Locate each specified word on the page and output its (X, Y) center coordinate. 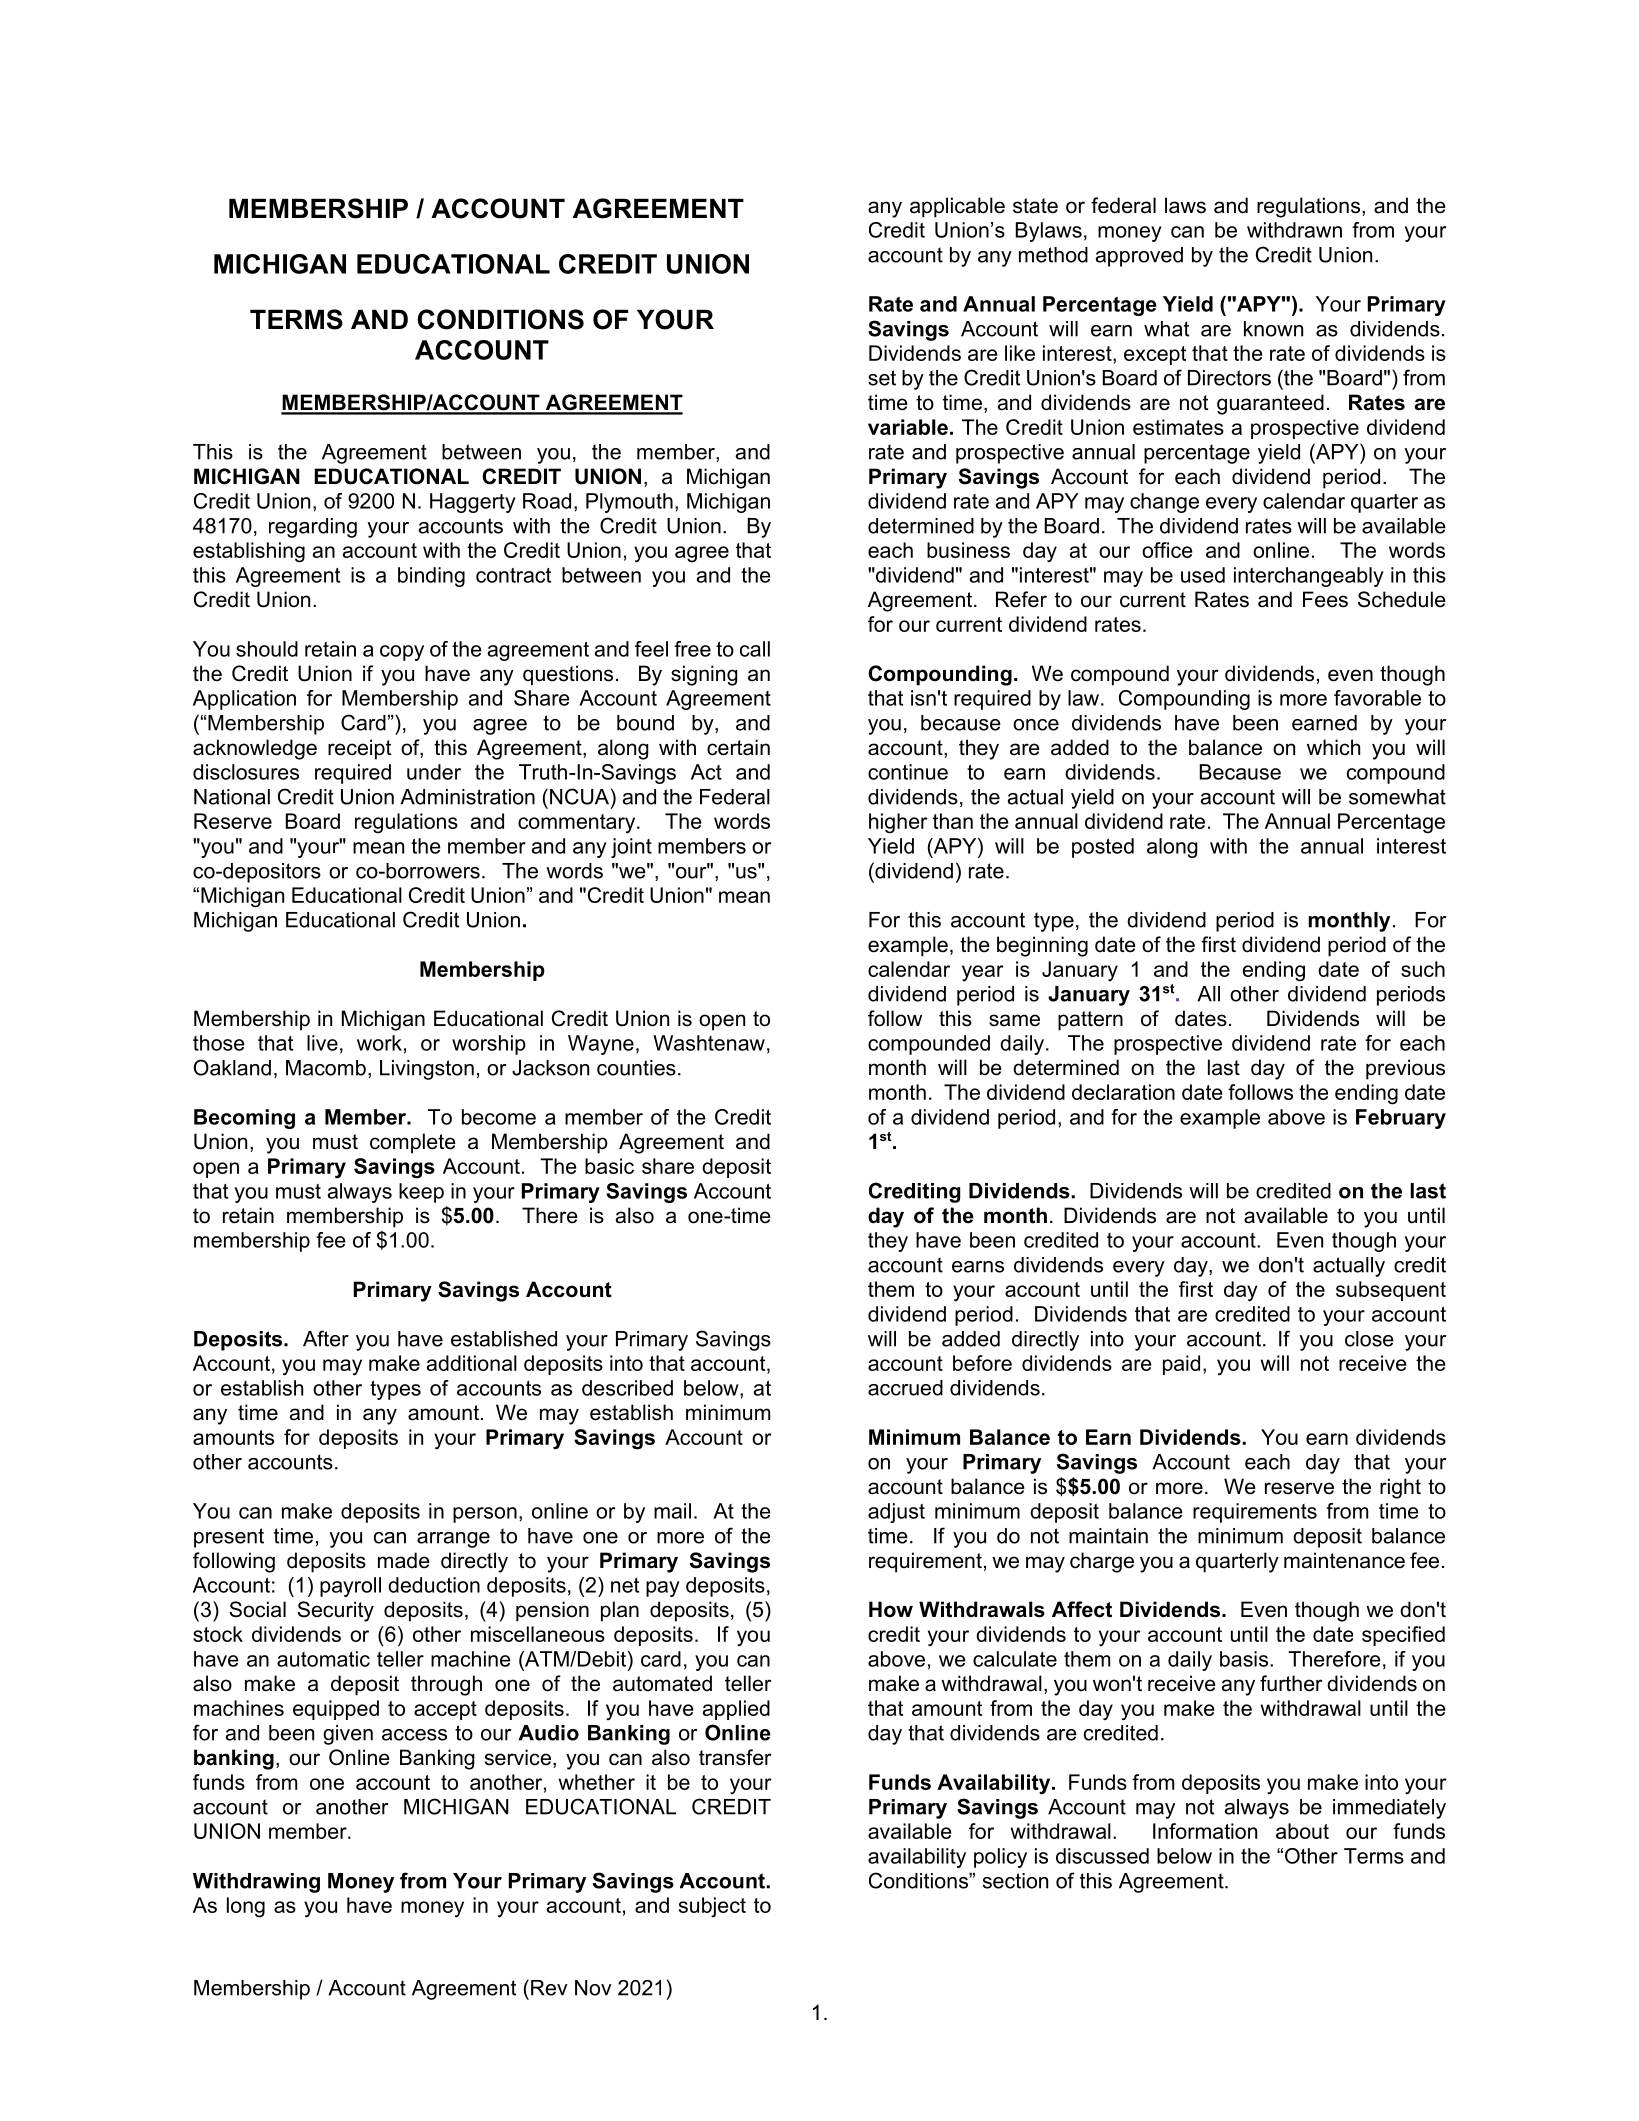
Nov (593, 1988)
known (1273, 329)
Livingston (427, 1070)
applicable (957, 207)
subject (712, 1907)
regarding (313, 528)
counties (636, 1068)
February (1401, 1119)
